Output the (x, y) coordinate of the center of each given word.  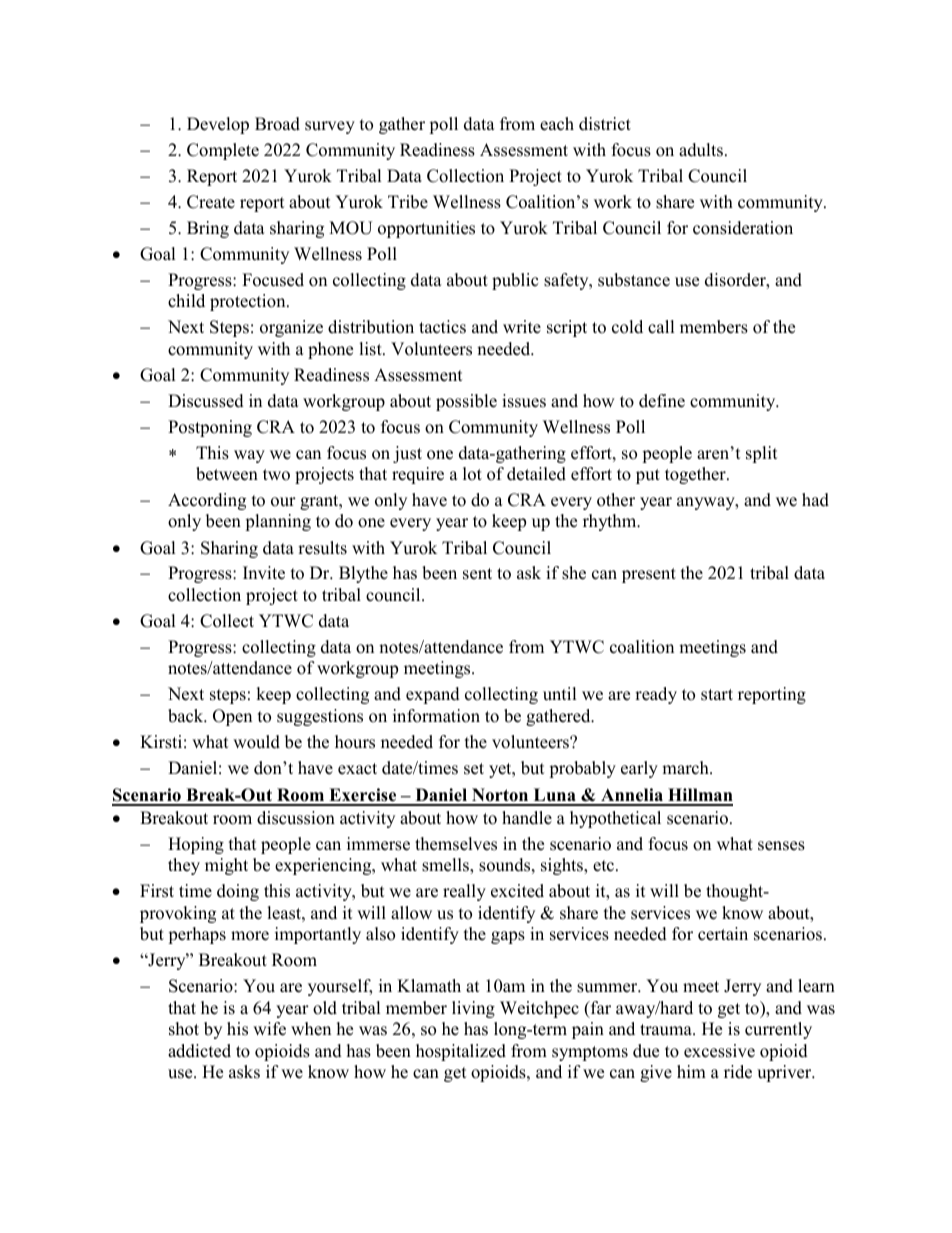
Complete (223, 151)
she (574, 573)
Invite (264, 573)
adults (702, 150)
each (557, 124)
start (717, 695)
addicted (199, 1051)
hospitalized (461, 1052)
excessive (719, 1051)
